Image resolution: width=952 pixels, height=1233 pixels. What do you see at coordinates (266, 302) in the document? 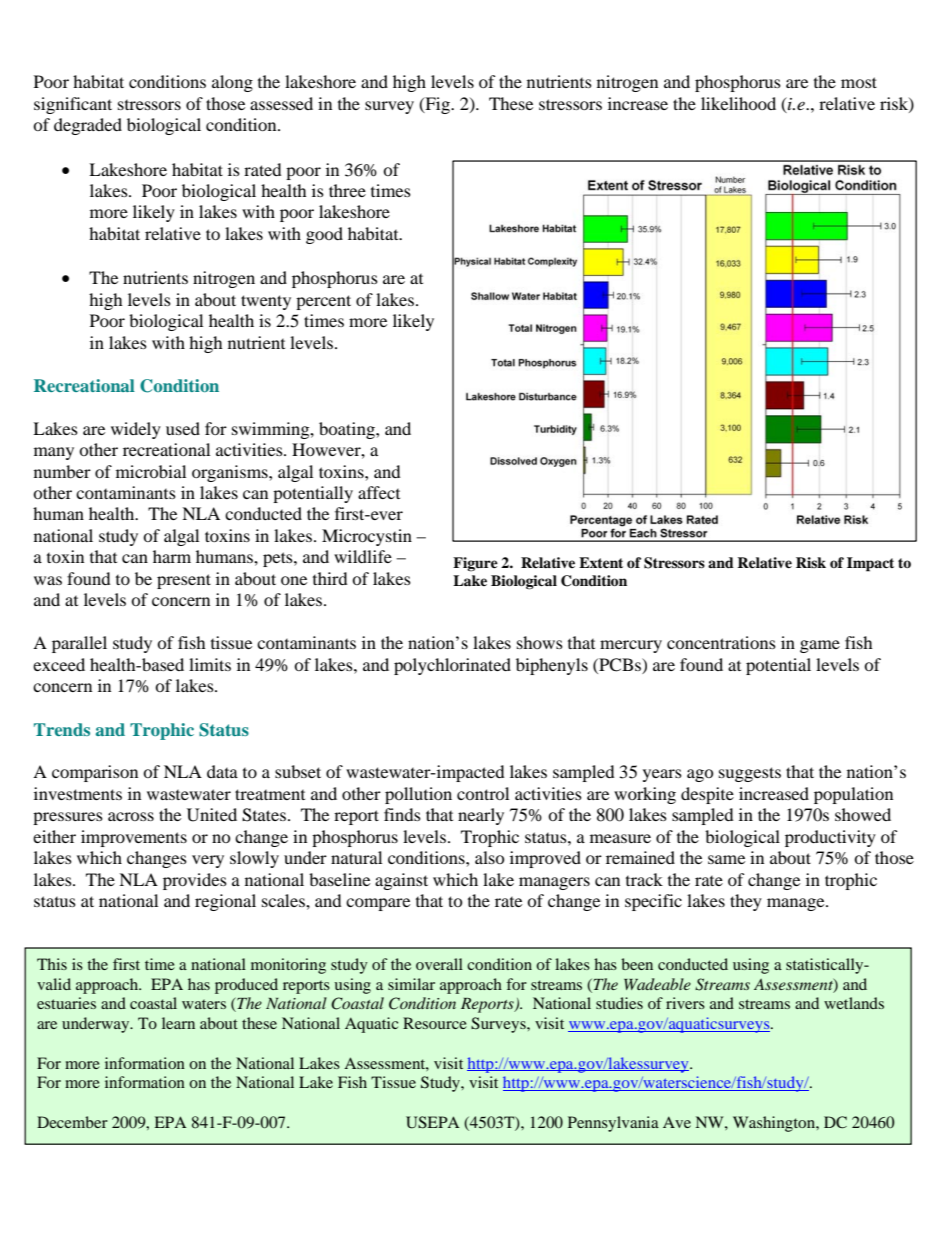
I see `twenty` at bounding box center [266, 302].
